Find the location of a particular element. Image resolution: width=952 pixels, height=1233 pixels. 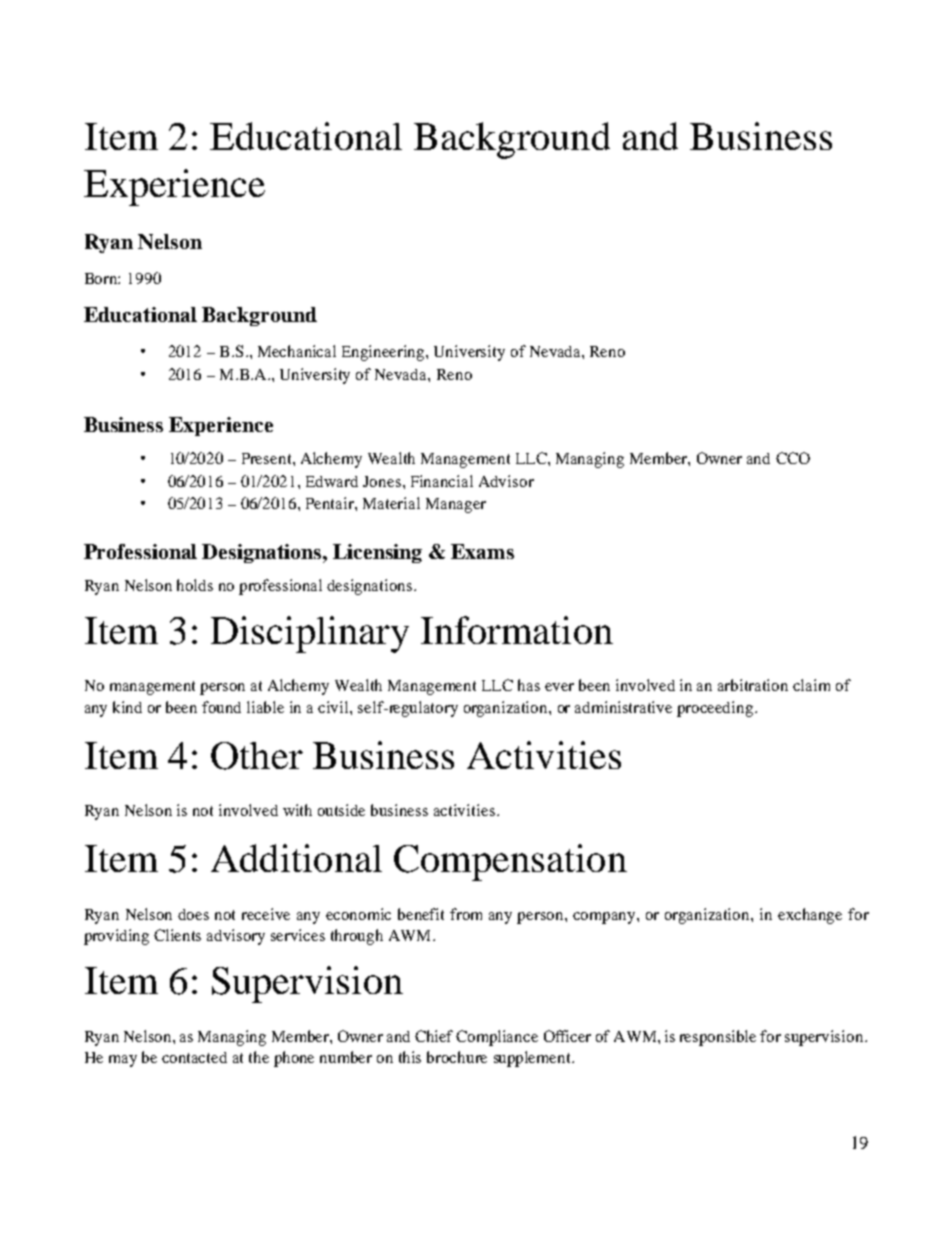

contacted is located at coordinates (194, 1057).
